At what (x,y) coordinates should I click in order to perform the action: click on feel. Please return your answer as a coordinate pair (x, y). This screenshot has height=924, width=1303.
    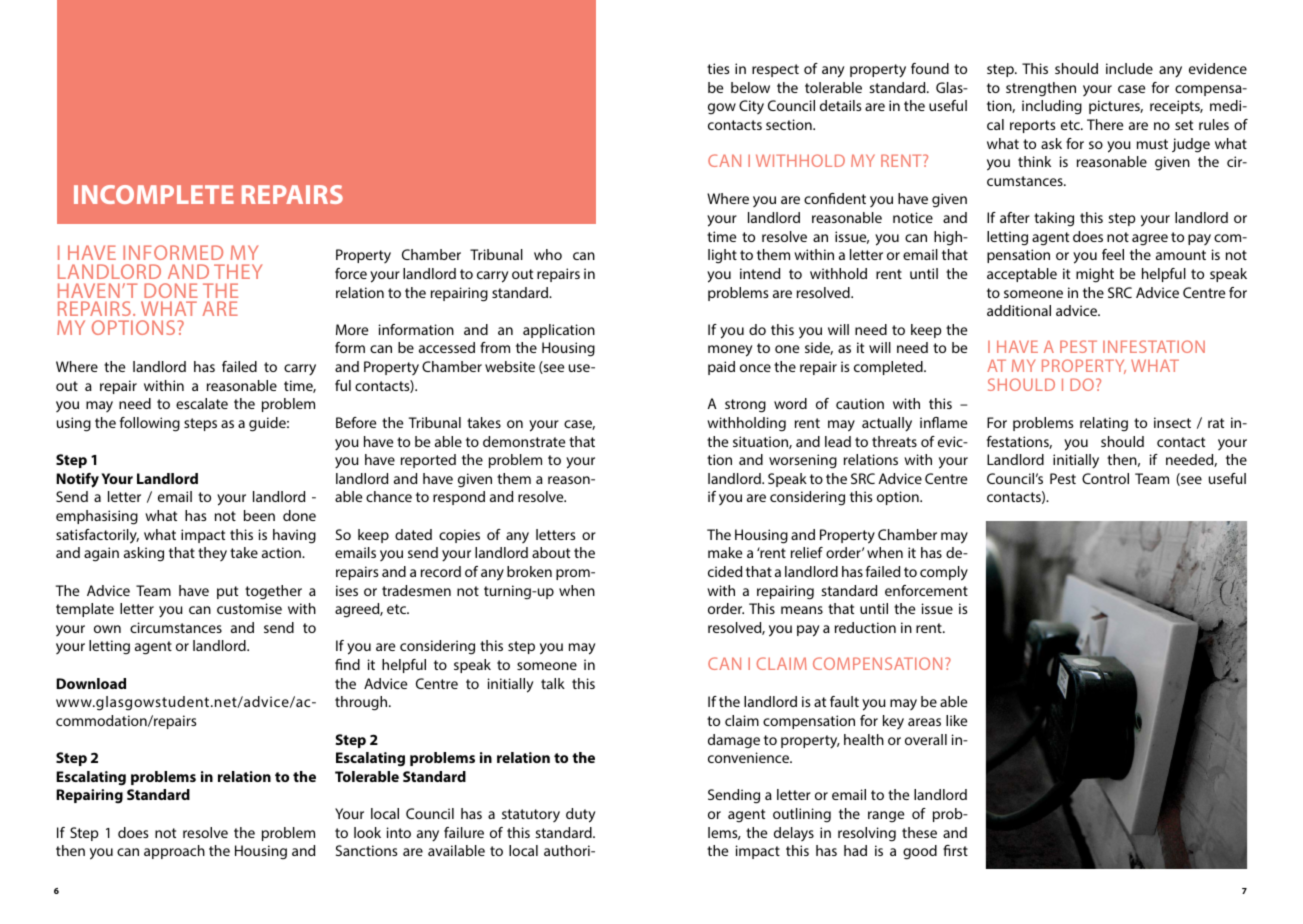
    Looking at the image, I should click on (1113, 254).
